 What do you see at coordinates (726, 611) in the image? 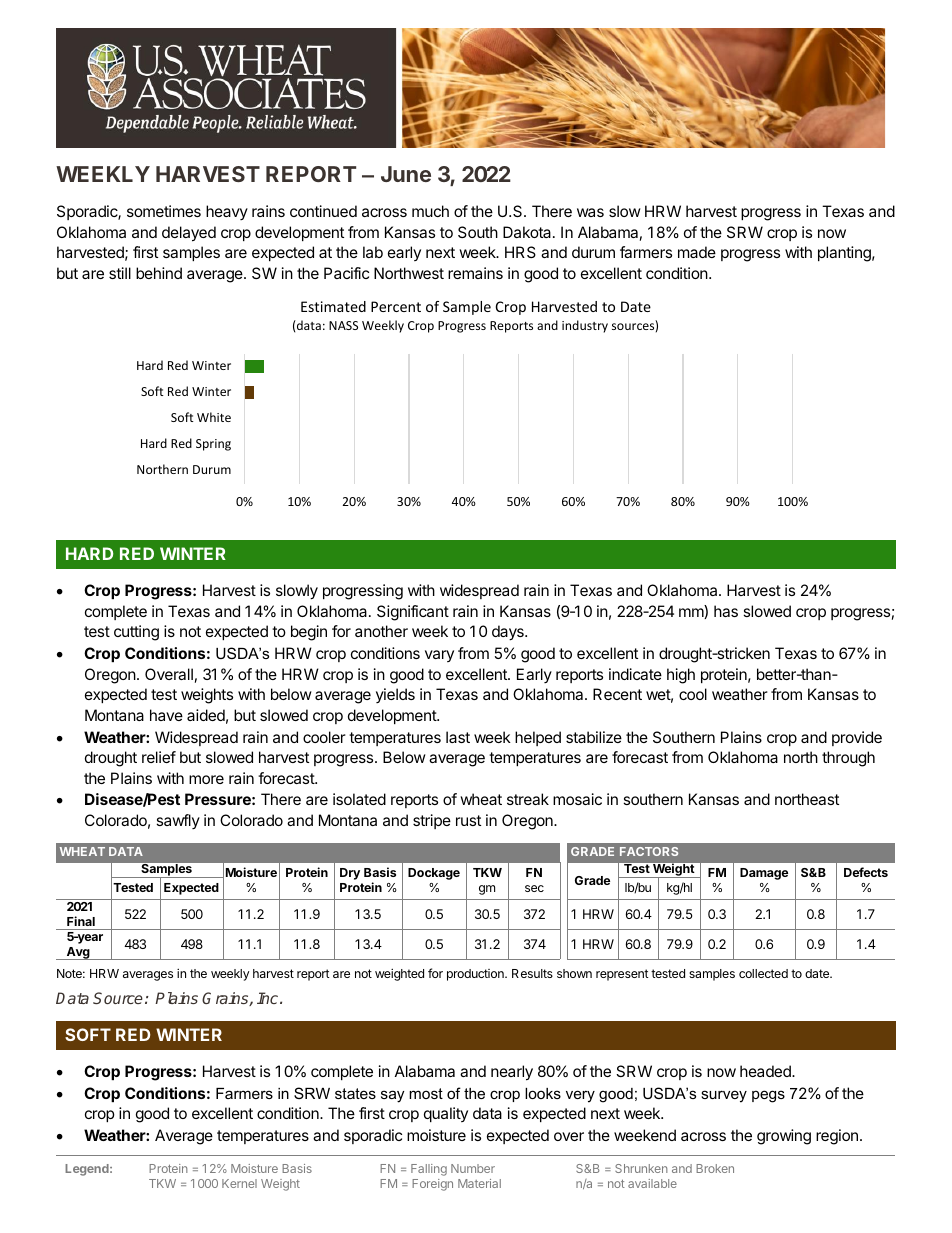
I see `has` at bounding box center [726, 611].
